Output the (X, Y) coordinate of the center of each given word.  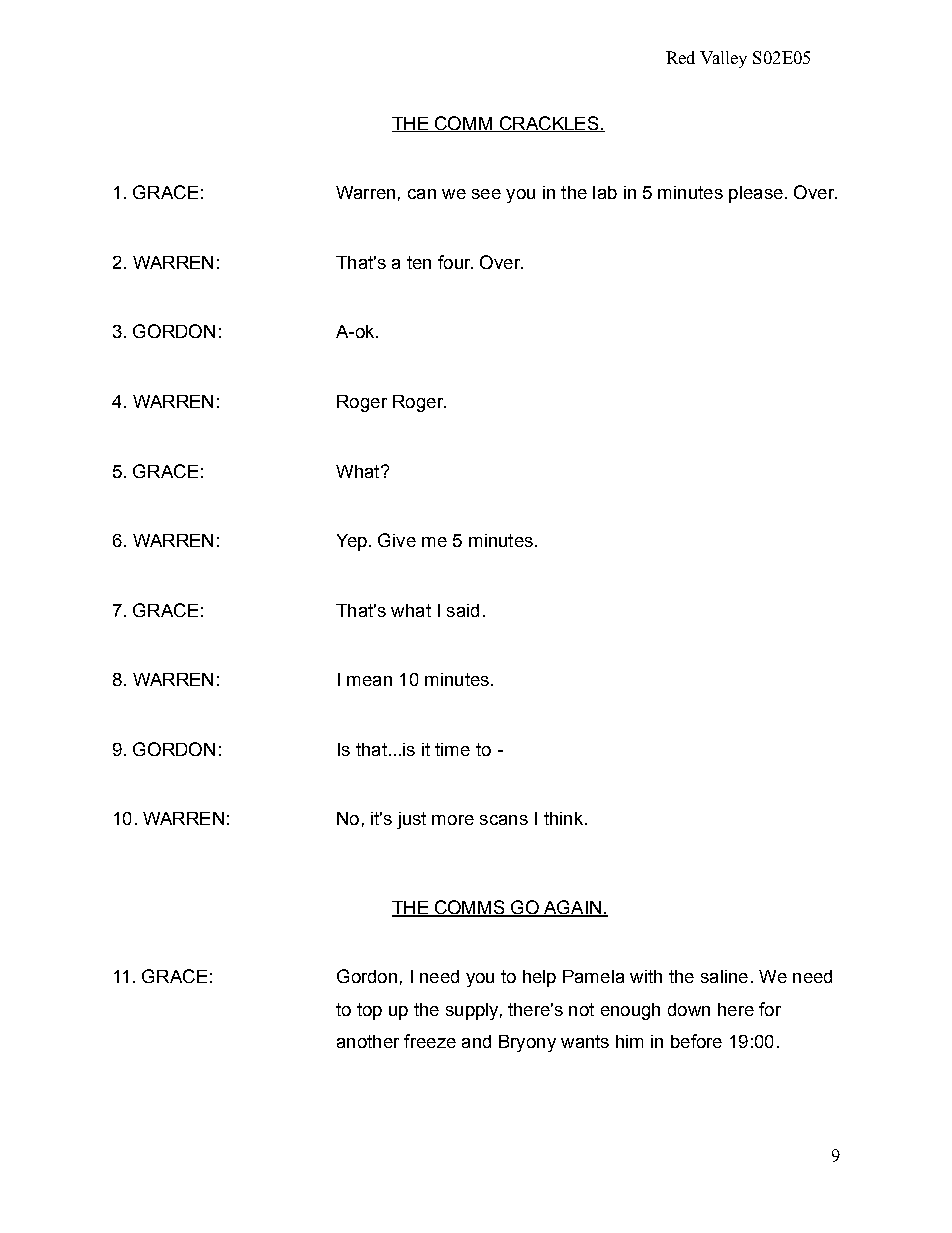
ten (419, 262)
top (369, 1011)
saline (724, 976)
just (411, 820)
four (455, 262)
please (756, 194)
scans (504, 820)
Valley (723, 59)
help (539, 978)
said (463, 610)
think (565, 818)
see (486, 194)
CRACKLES (549, 124)
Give (397, 540)
